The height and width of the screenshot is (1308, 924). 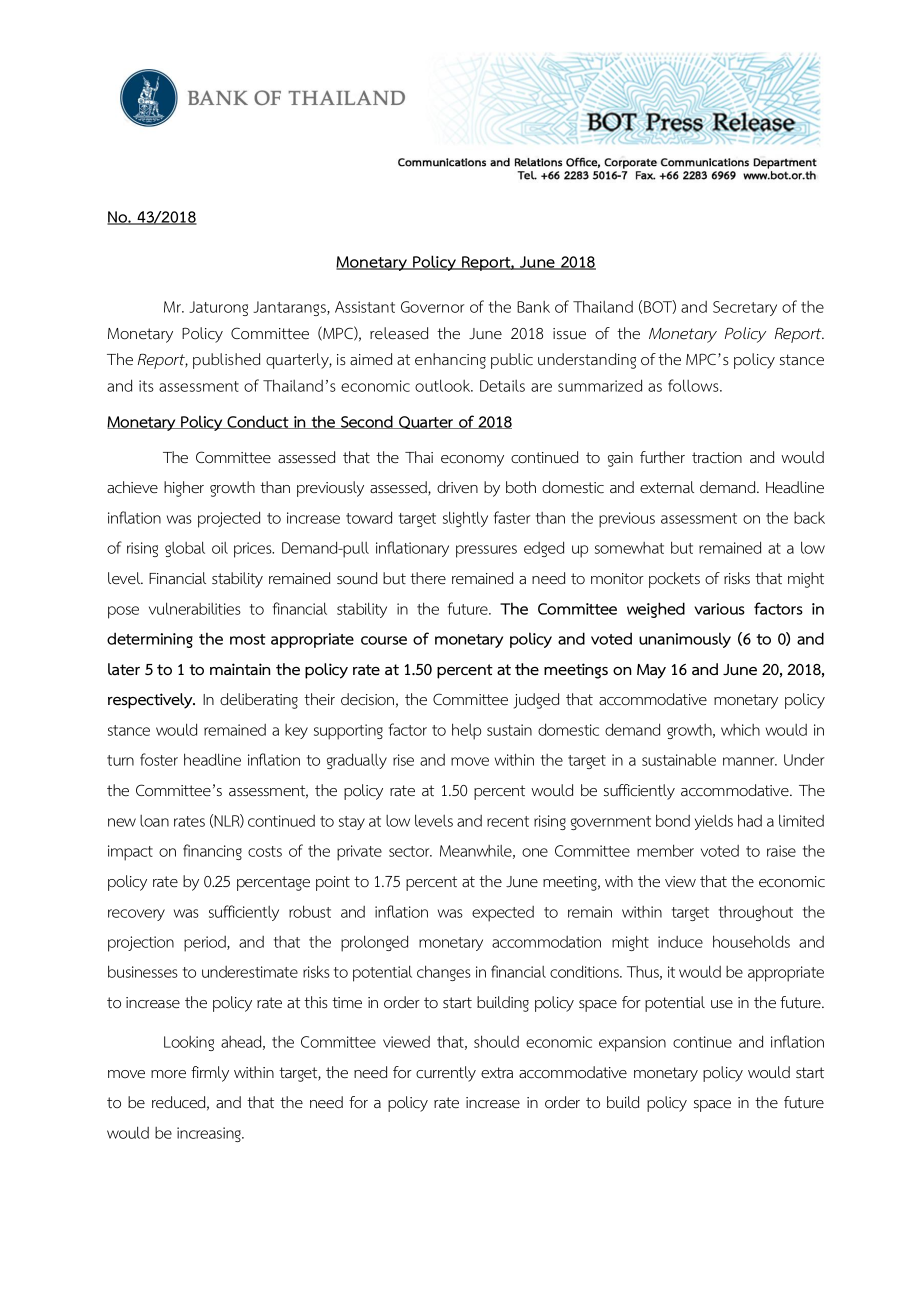 What do you see at coordinates (195, 608) in the screenshot?
I see `vulnerabilities` at bounding box center [195, 608].
